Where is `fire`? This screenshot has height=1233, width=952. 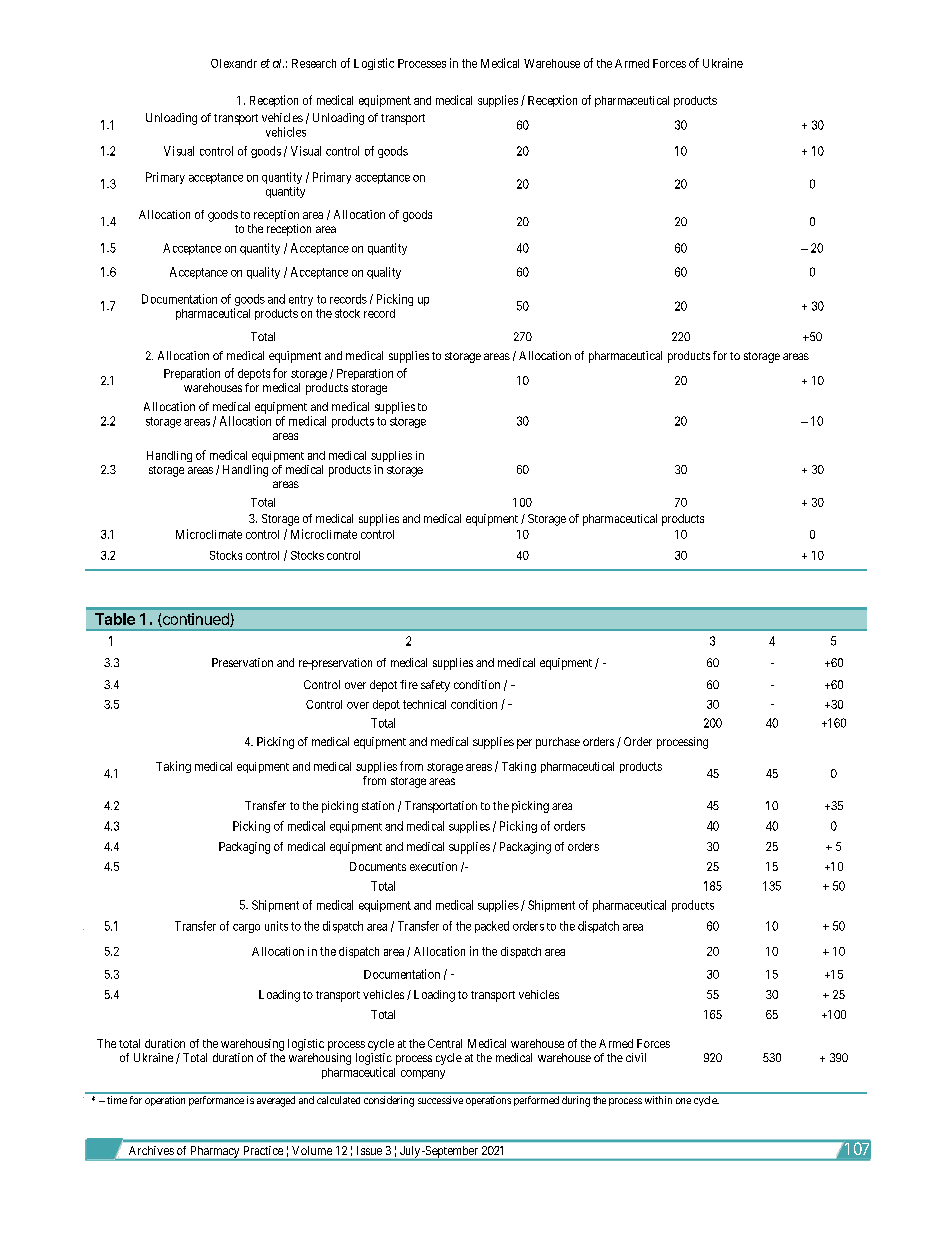
fire is located at coordinates (409, 684).
